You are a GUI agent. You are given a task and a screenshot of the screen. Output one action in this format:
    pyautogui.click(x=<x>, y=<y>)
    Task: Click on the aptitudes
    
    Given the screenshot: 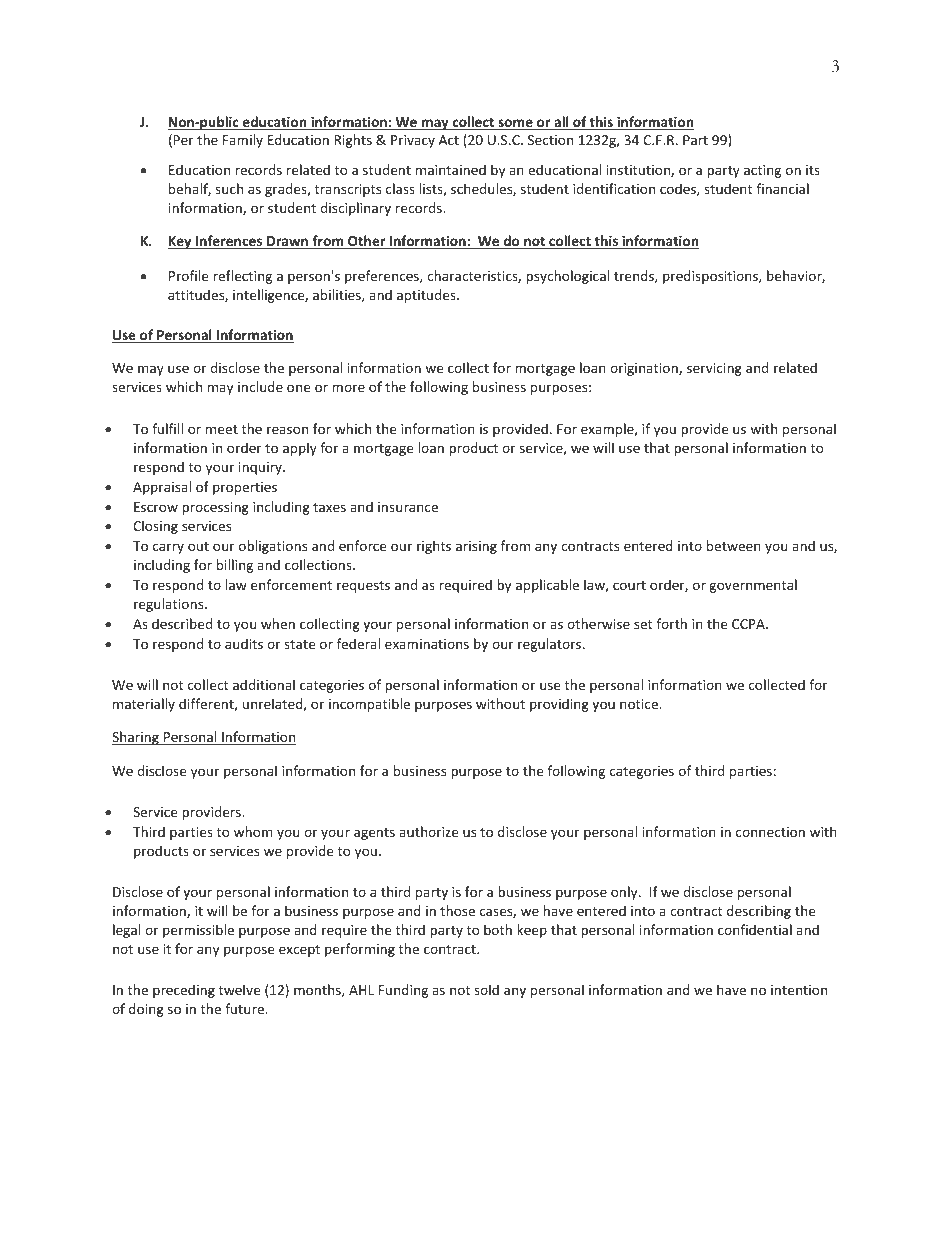 What is the action you would take?
    pyautogui.click(x=427, y=296)
